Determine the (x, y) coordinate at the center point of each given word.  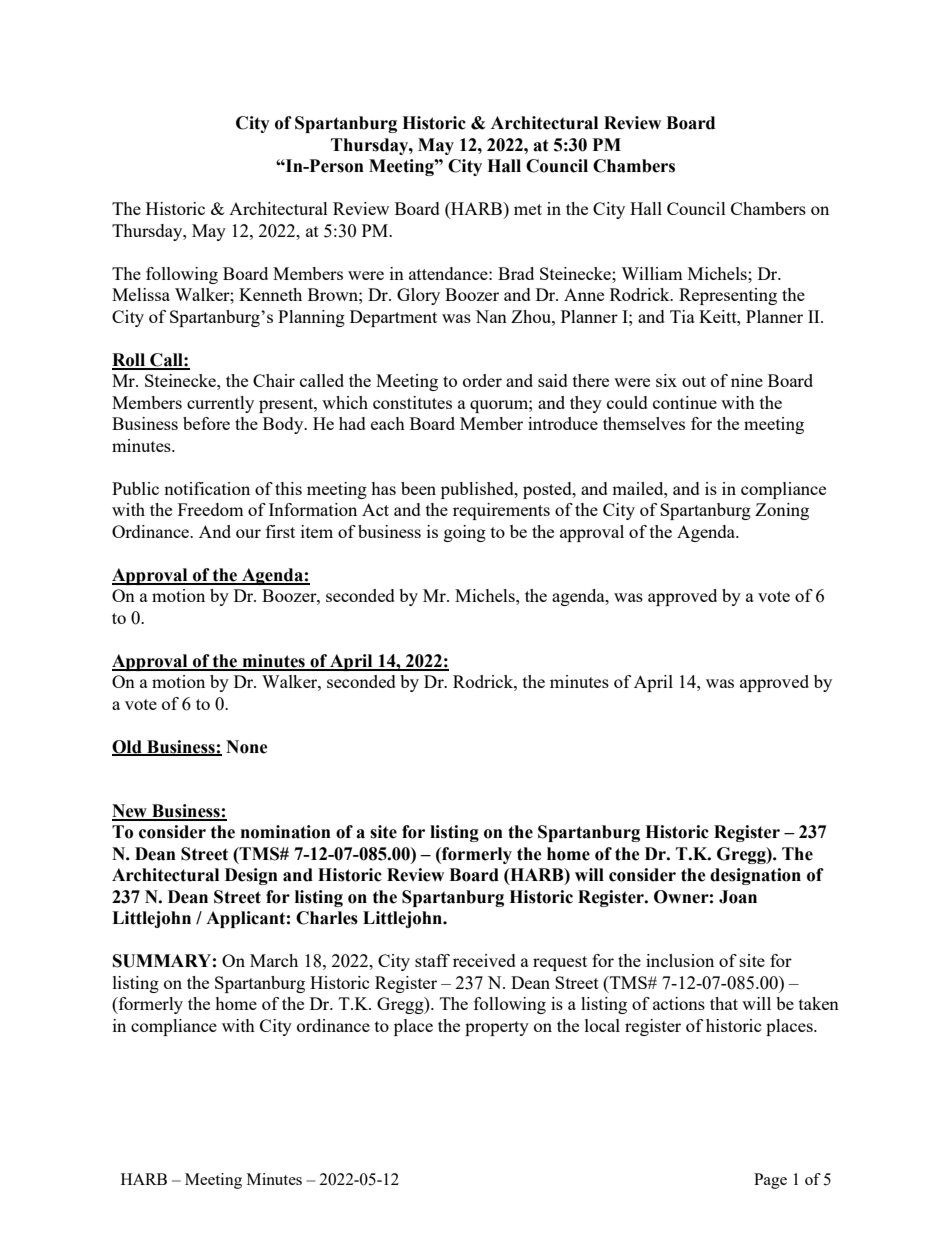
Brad (516, 273)
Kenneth (270, 294)
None (247, 747)
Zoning (782, 511)
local (602, 1025)
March (274, 960)
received (484, 960)
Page (770, 1181)
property (497, 1028)
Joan (738, 897)
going (465, 533)
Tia (682, 316)
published (478, 490)
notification (207, 488)
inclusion (680, 960)
